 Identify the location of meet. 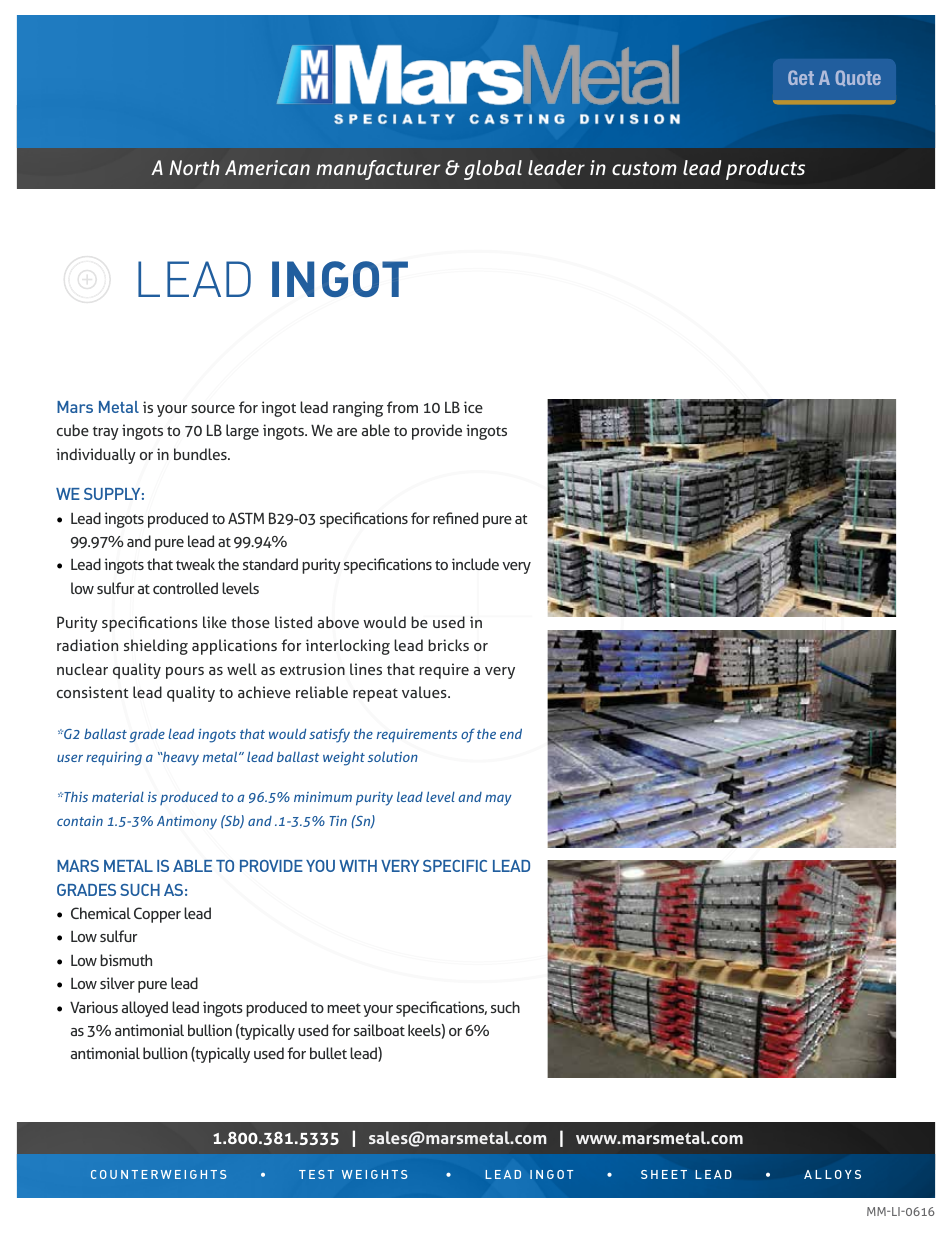
(344, 1008).
